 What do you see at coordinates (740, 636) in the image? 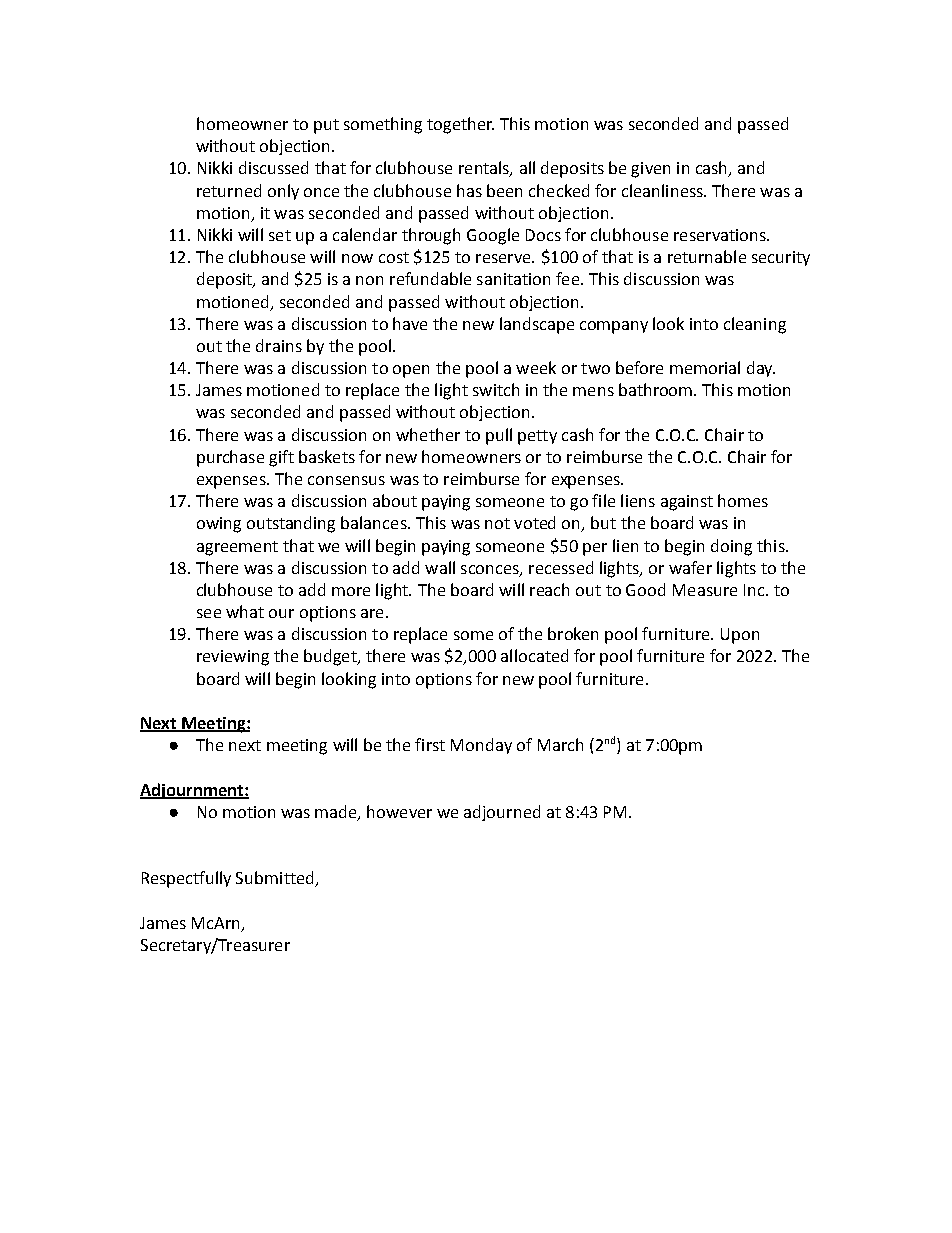
I see `Upon` at bounding box center [740, 636].
